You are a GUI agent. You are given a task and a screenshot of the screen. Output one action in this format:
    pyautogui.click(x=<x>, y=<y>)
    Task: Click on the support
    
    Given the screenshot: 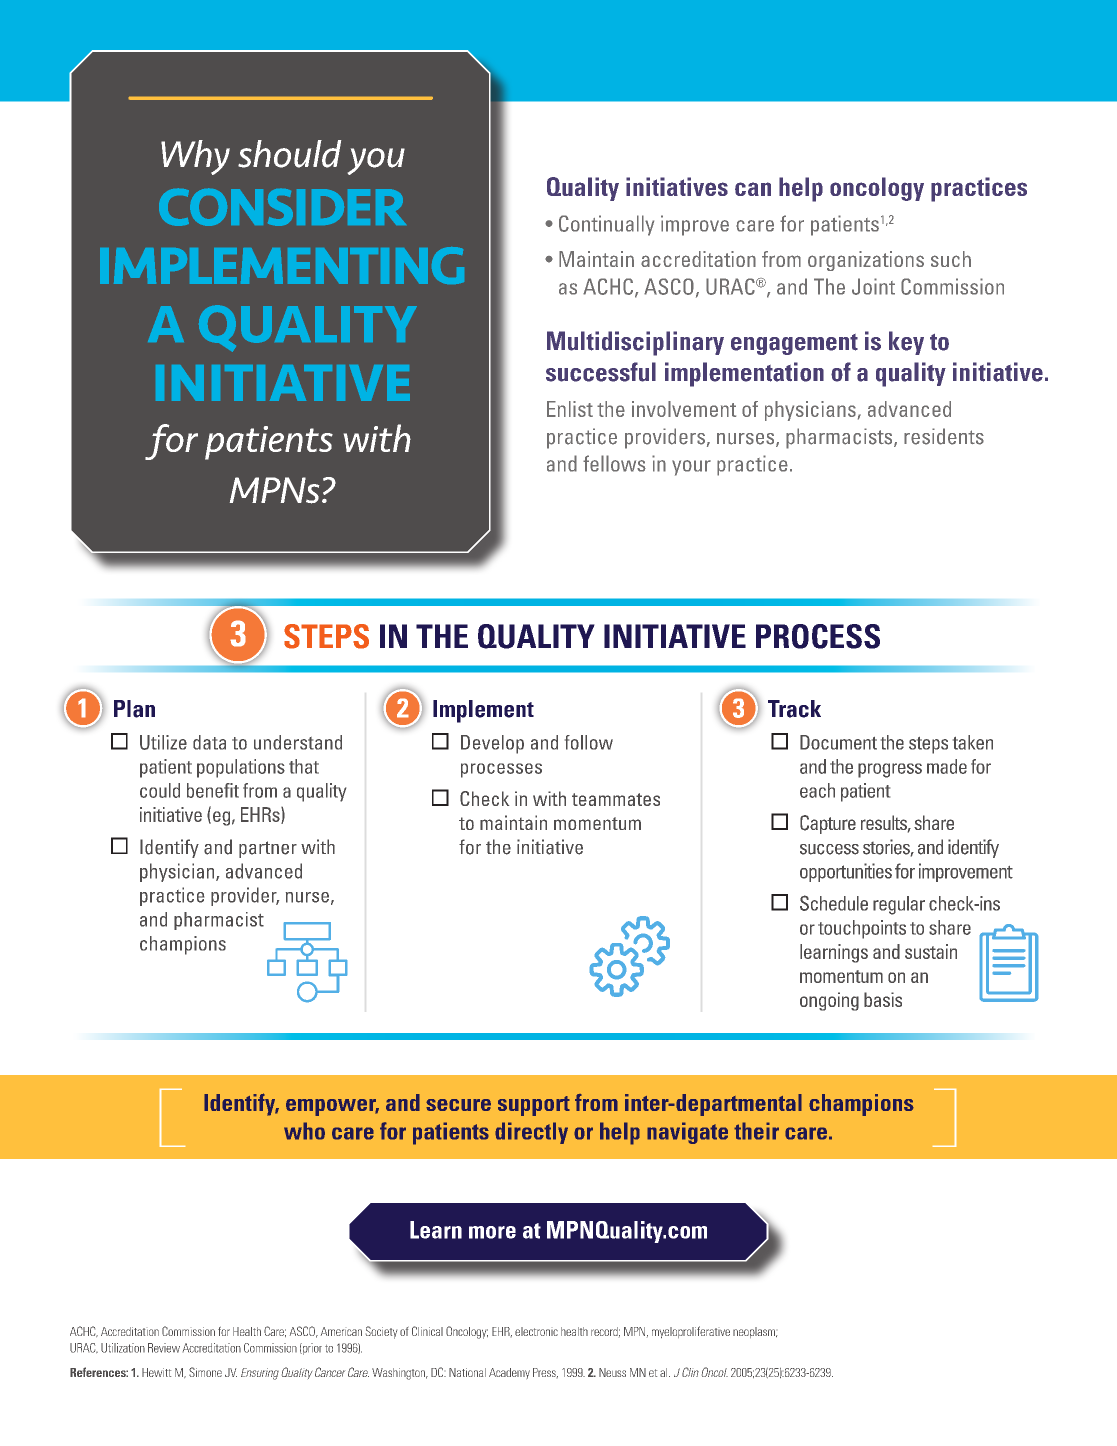 What is the action you would take?
    pyautogui.click(x=534, y=1106)
